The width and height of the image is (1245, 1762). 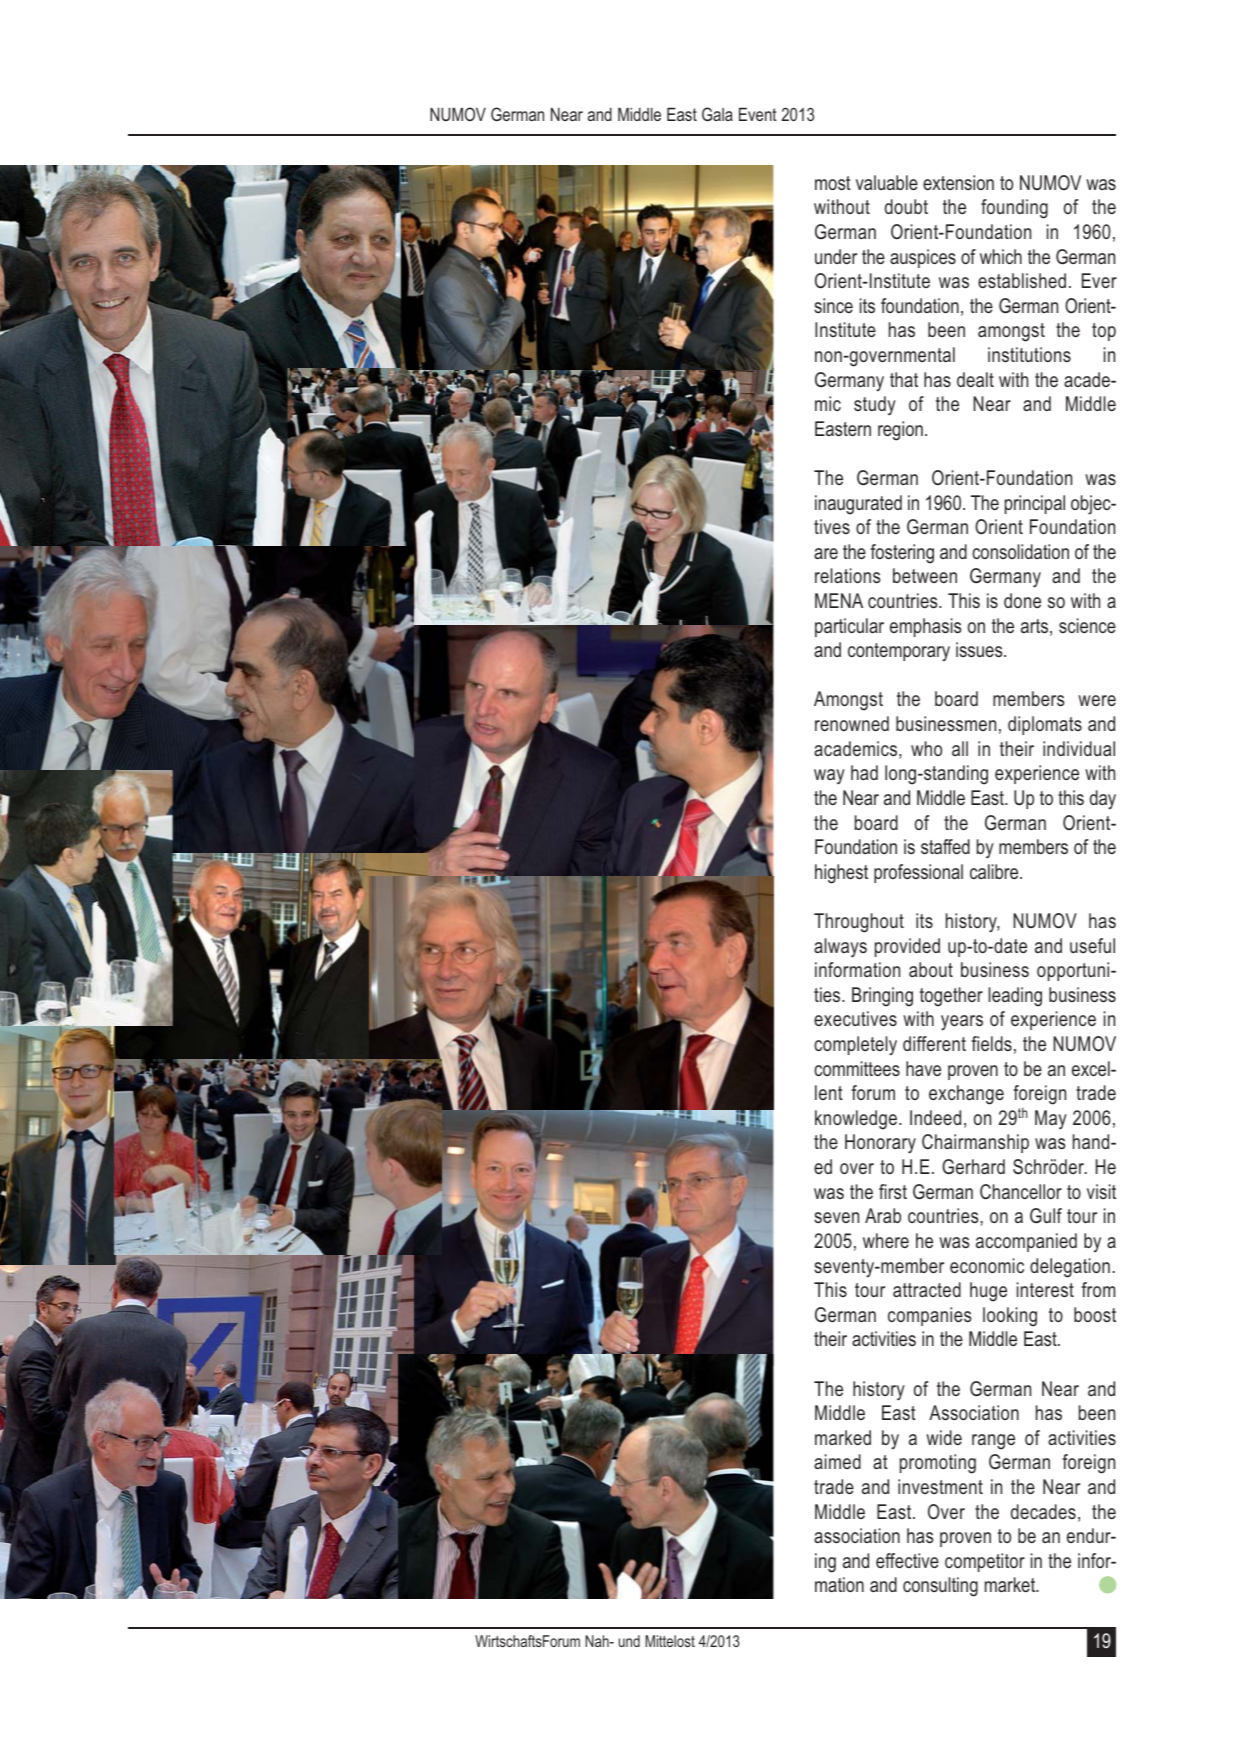 I want to click on founding, so click(x=1014, y=209).
